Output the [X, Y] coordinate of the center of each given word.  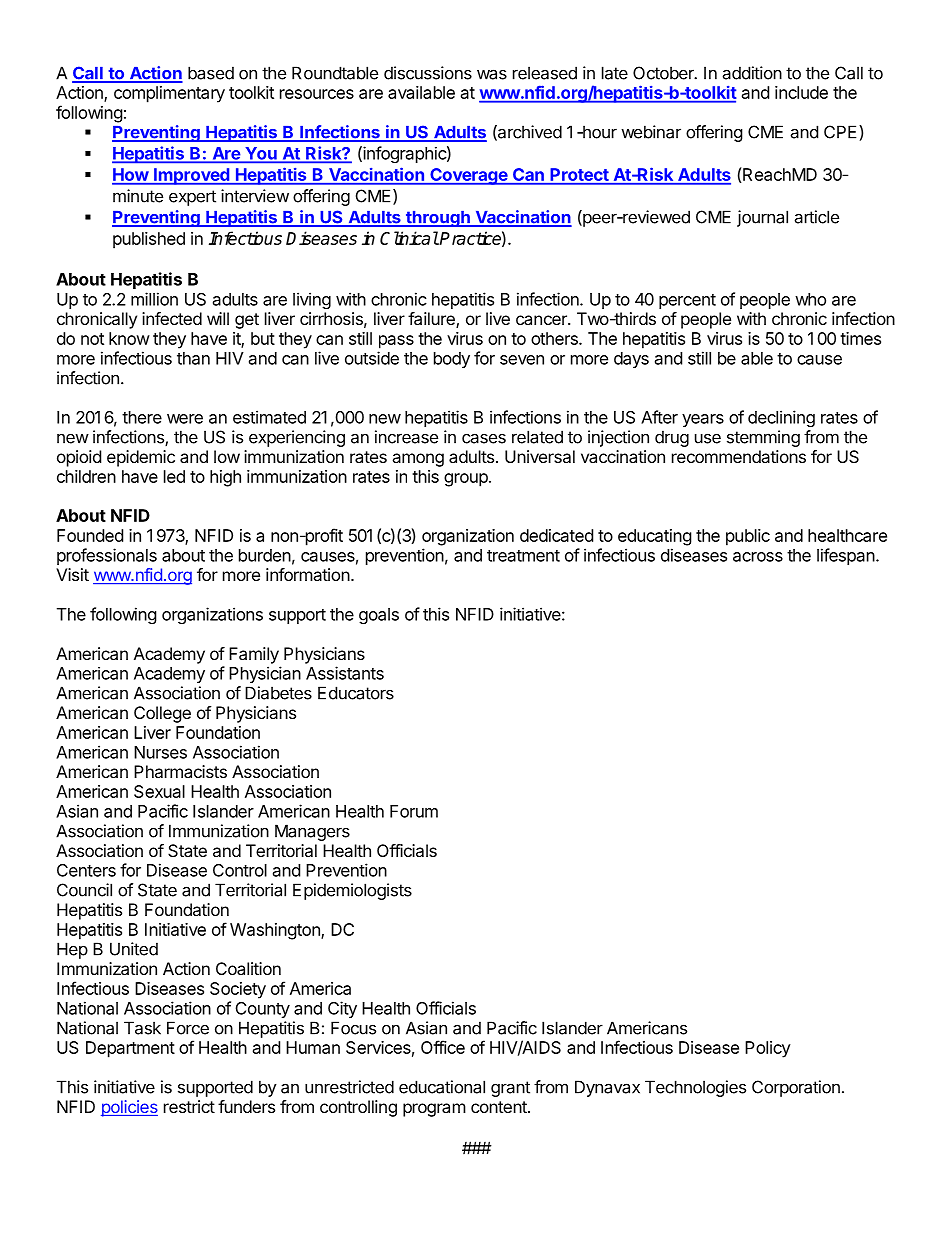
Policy [768, 1049]
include [801, 92]
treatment [523, 556]
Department [130, 1049]
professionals [107, 556]
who [810, 299]
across [758, 557]
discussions [428, 73]
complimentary [169, 94]
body [452, 360]
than [193, 358]
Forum [414, 811]
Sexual [159, 791]
